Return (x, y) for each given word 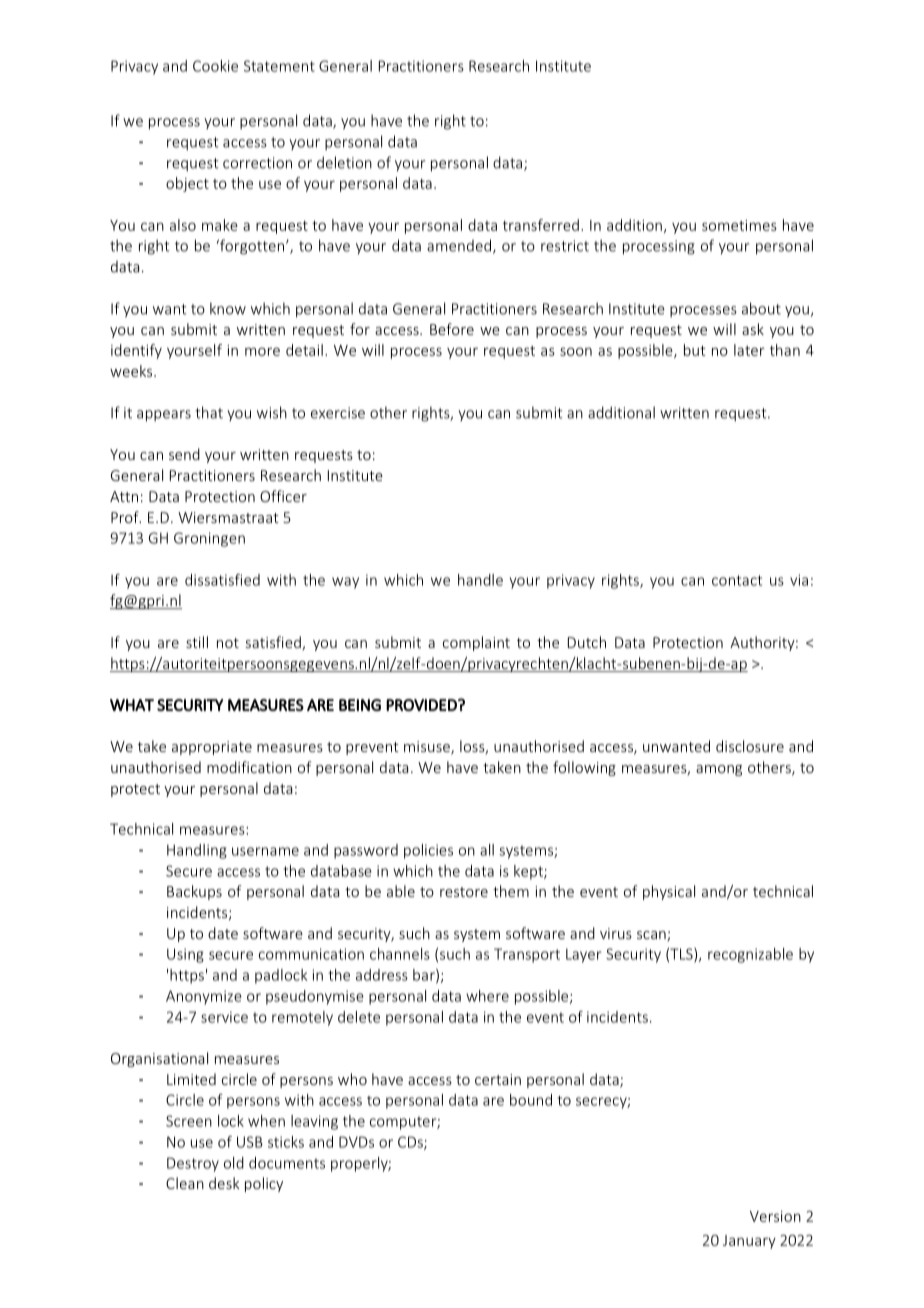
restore (464, 892)
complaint (476, 643)
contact (737, 580)
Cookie (215, 66)
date (223, 933)
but (694, 350)
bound (531, 1100)
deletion (344, 162)
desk (224, 1183)
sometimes (739, 225)
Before (452, 329)
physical (669, 892)
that (209, 412)
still (197, 642)
